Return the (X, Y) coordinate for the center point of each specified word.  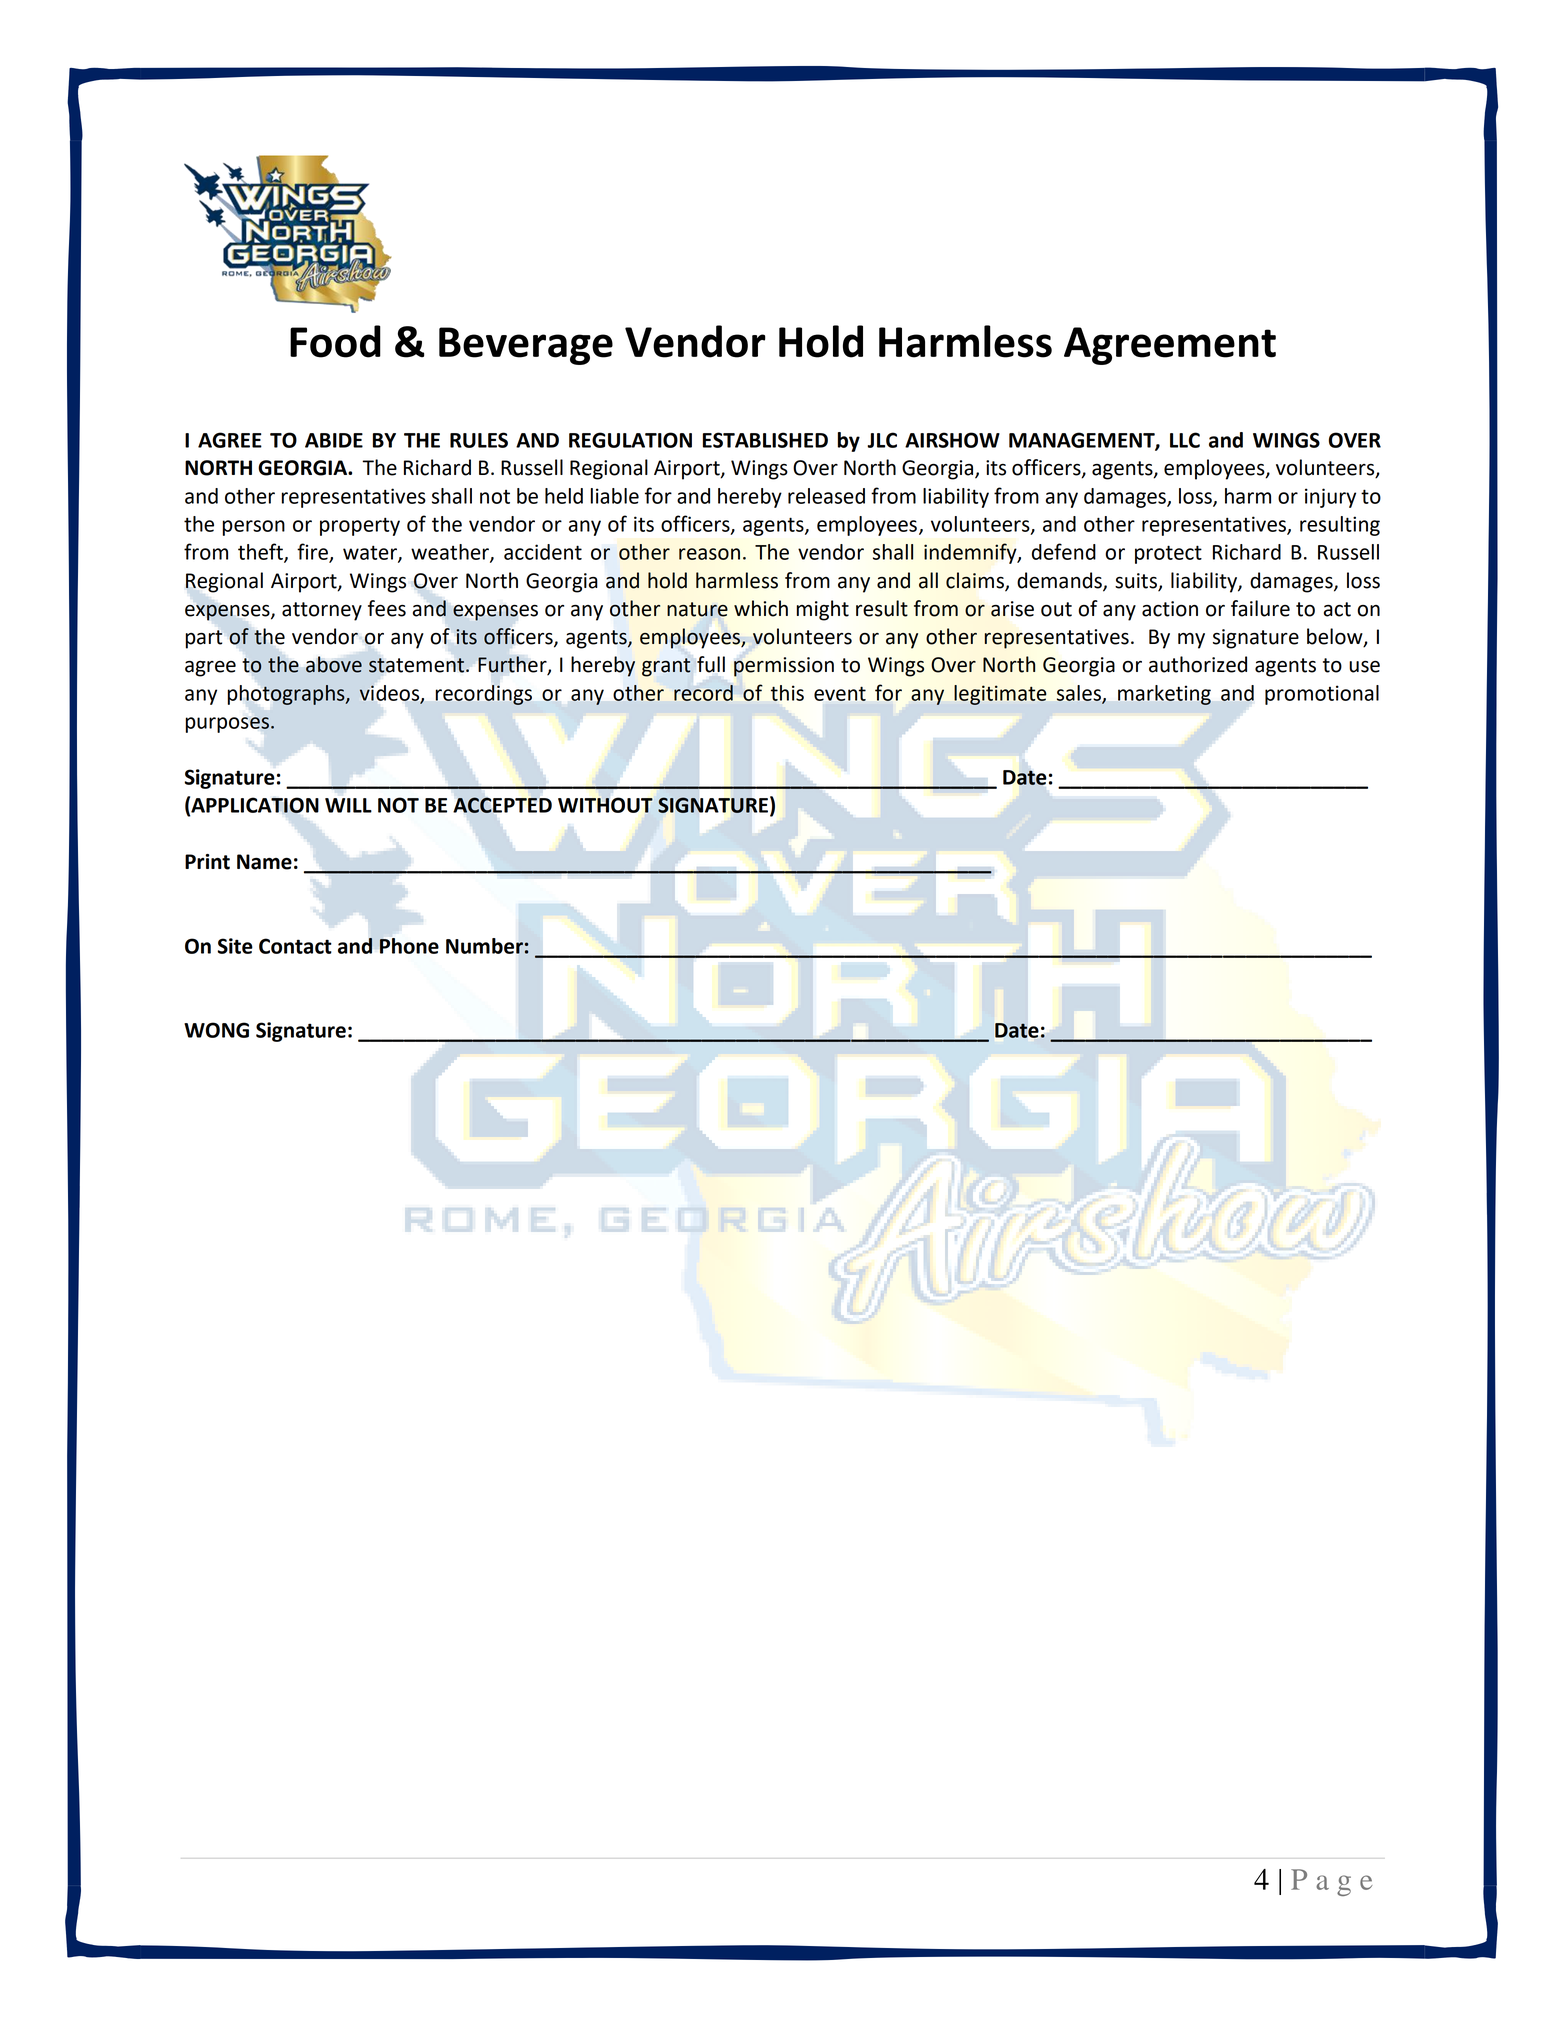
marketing (1164, 695)
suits (1137, 582)
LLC (1185, 440)
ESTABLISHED (765, 440)
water (371, 553)
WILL (348, 805)
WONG (216, 1030)
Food (335, 341)
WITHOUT (605, 805)
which (761, 608)
